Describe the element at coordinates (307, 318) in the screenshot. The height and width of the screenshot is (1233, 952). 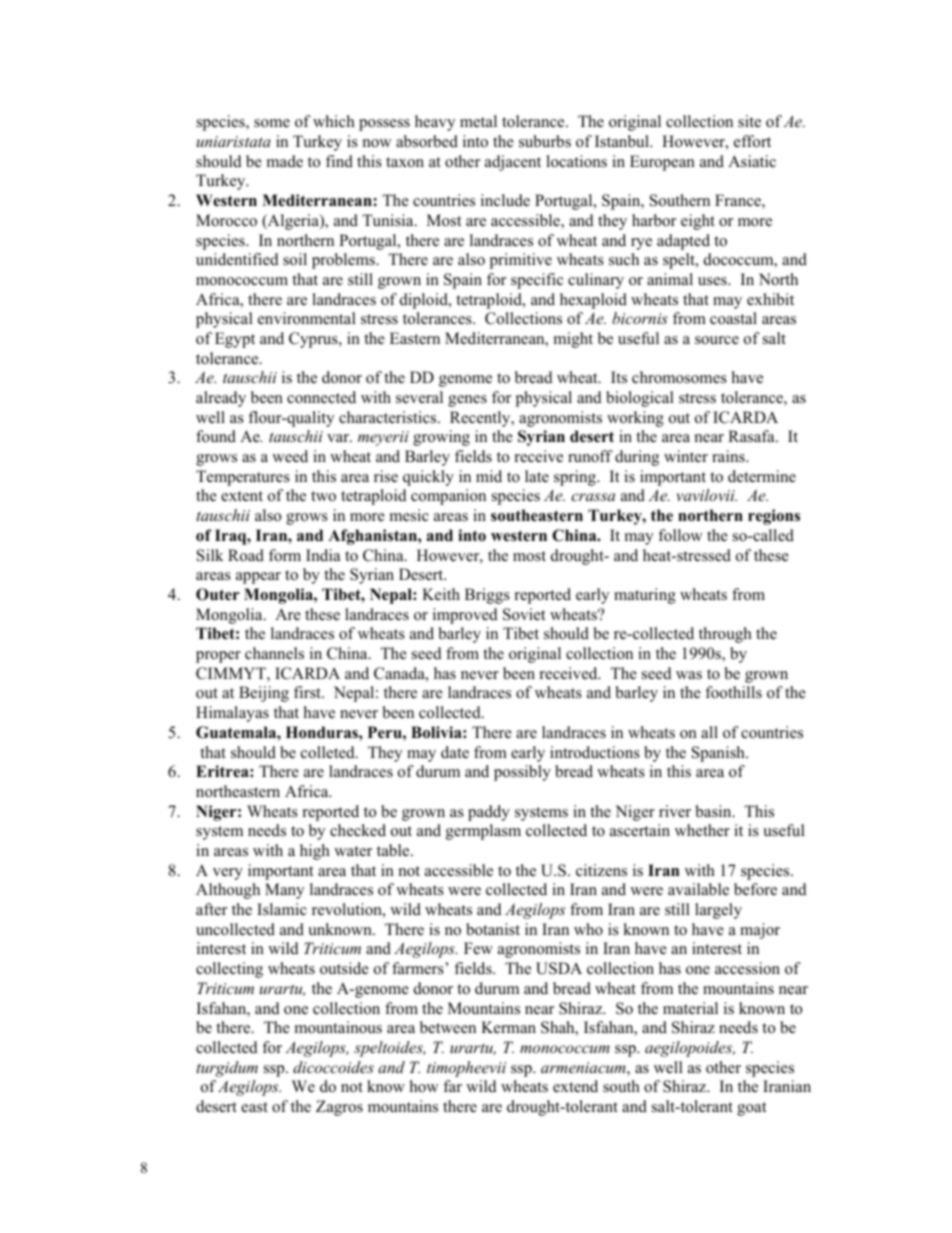
I see `environmental` at that location.
